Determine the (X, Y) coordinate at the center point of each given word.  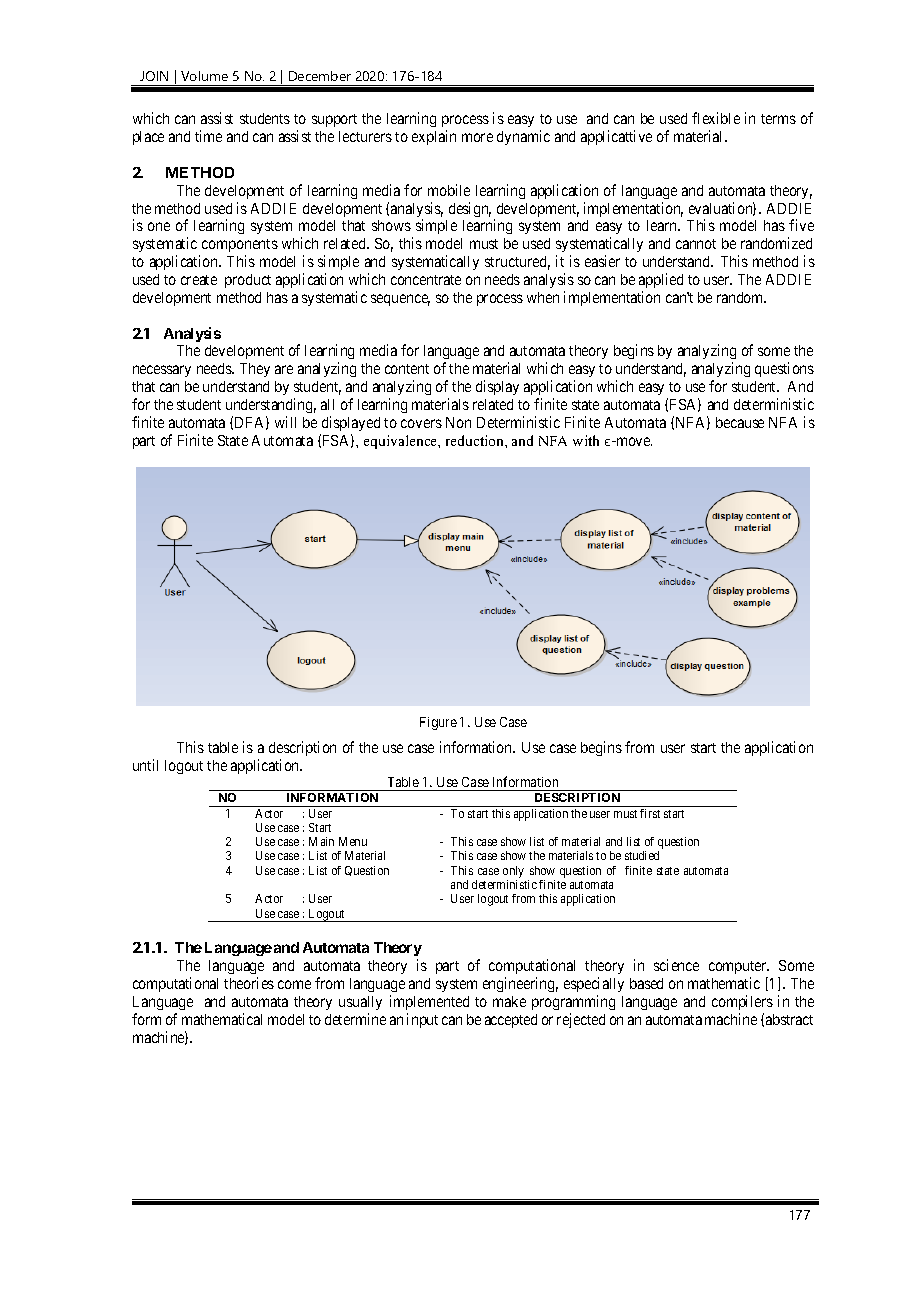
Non (458, 422)
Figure (438, 723)
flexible (716, 118)
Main (321, 841)
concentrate (426, 280)
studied (642, 855)
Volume (204, 76)
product (248, 281)
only (513, 872)
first (650, 813)
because (740, 422)
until (145, 765)
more (477, 137)
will (285, 422)
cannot (696, 244)
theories (249, 983)
